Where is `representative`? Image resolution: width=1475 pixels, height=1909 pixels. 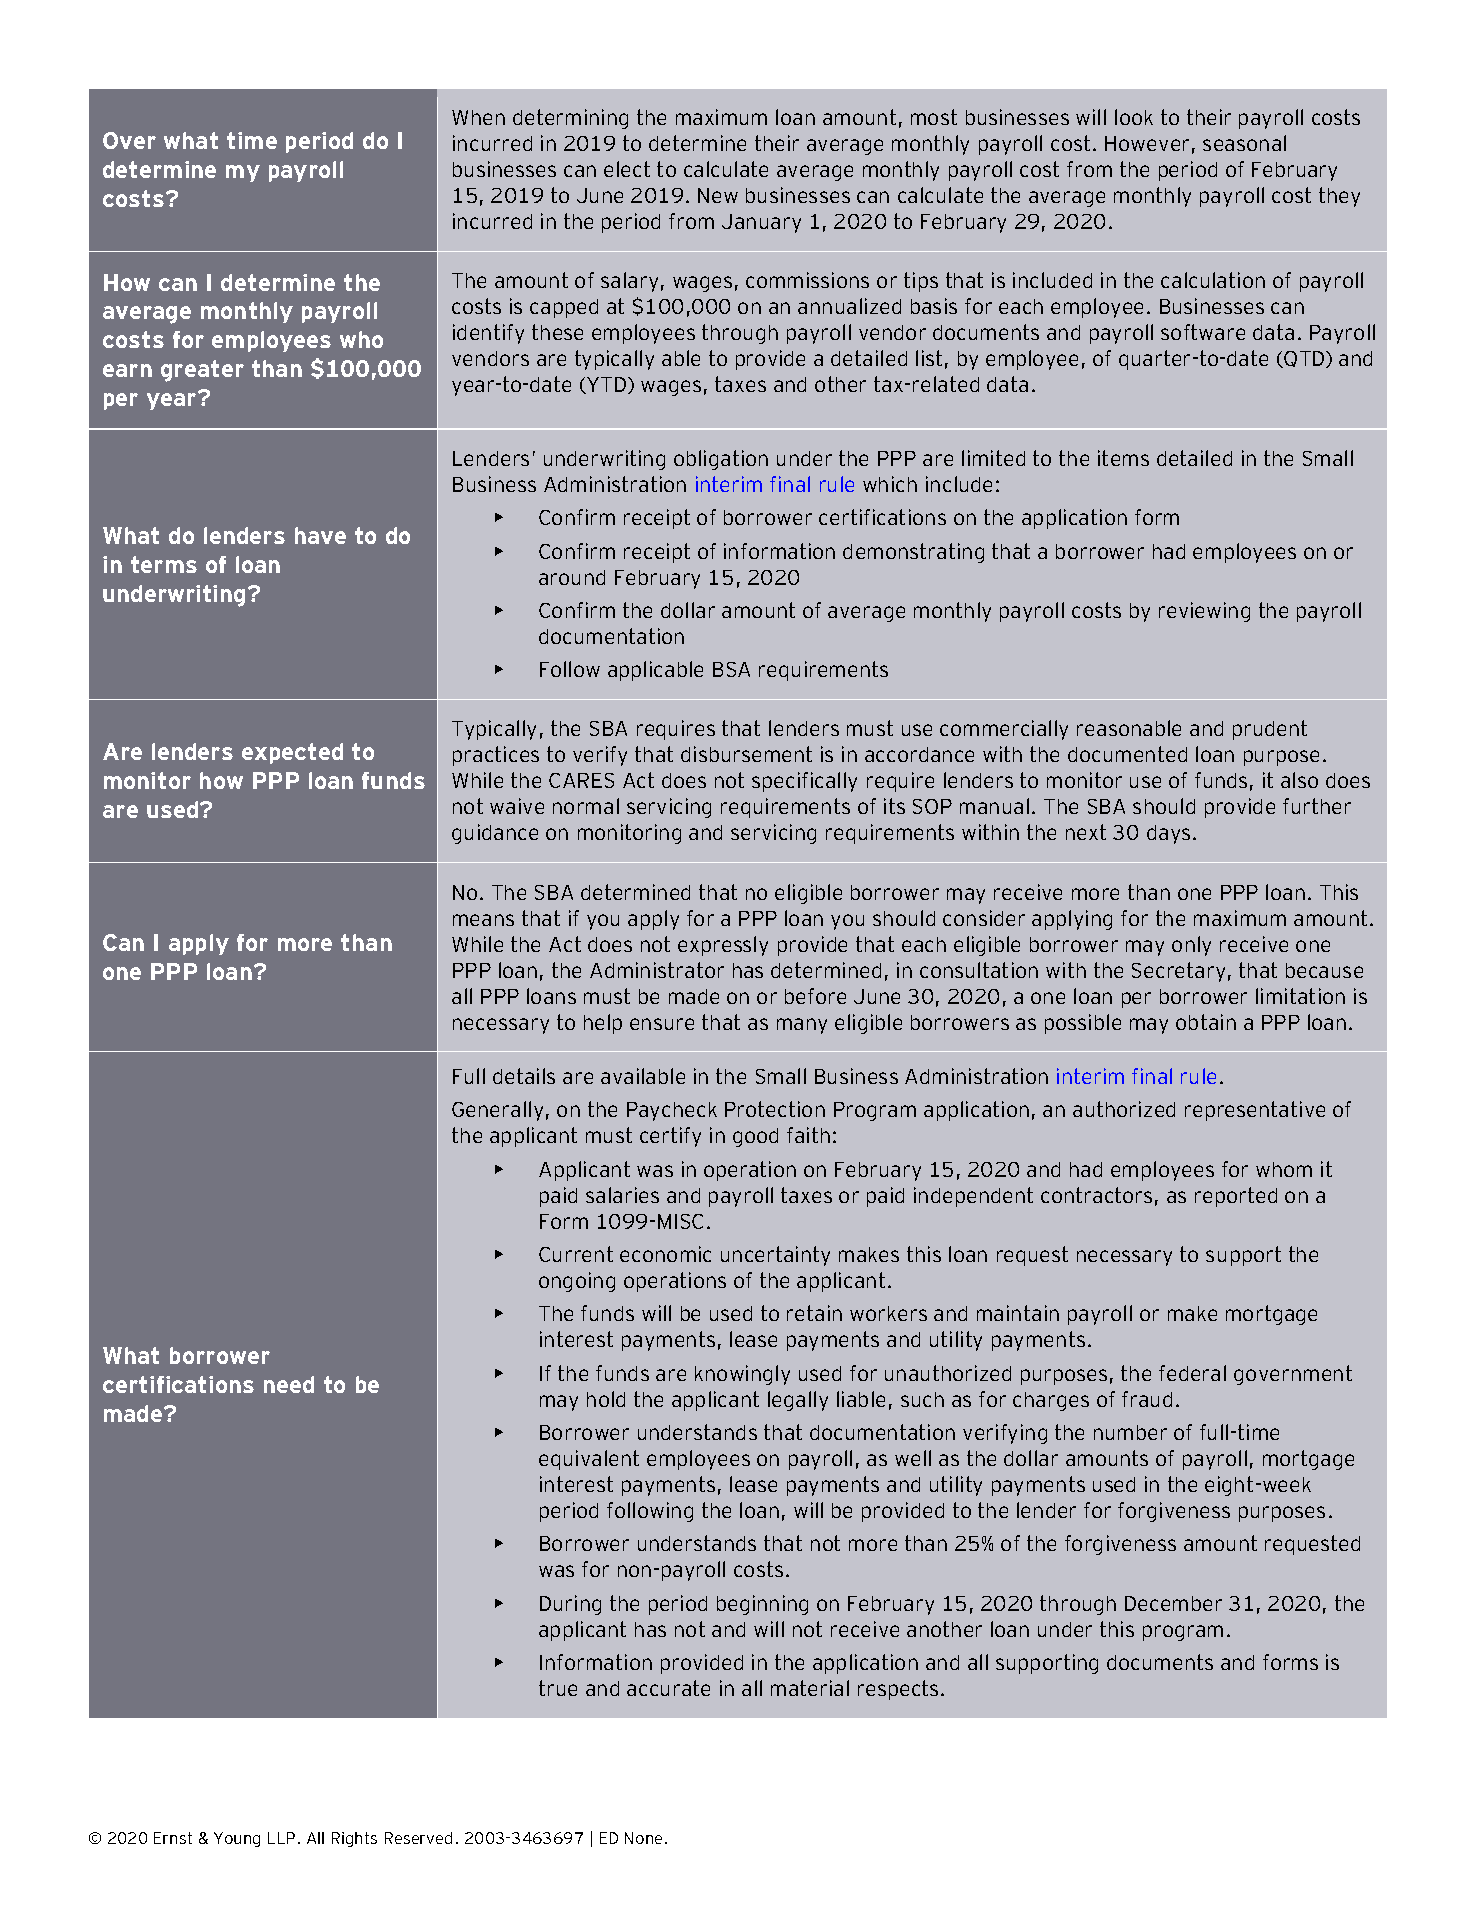 representative is located at coordinates (1255, 1111).
